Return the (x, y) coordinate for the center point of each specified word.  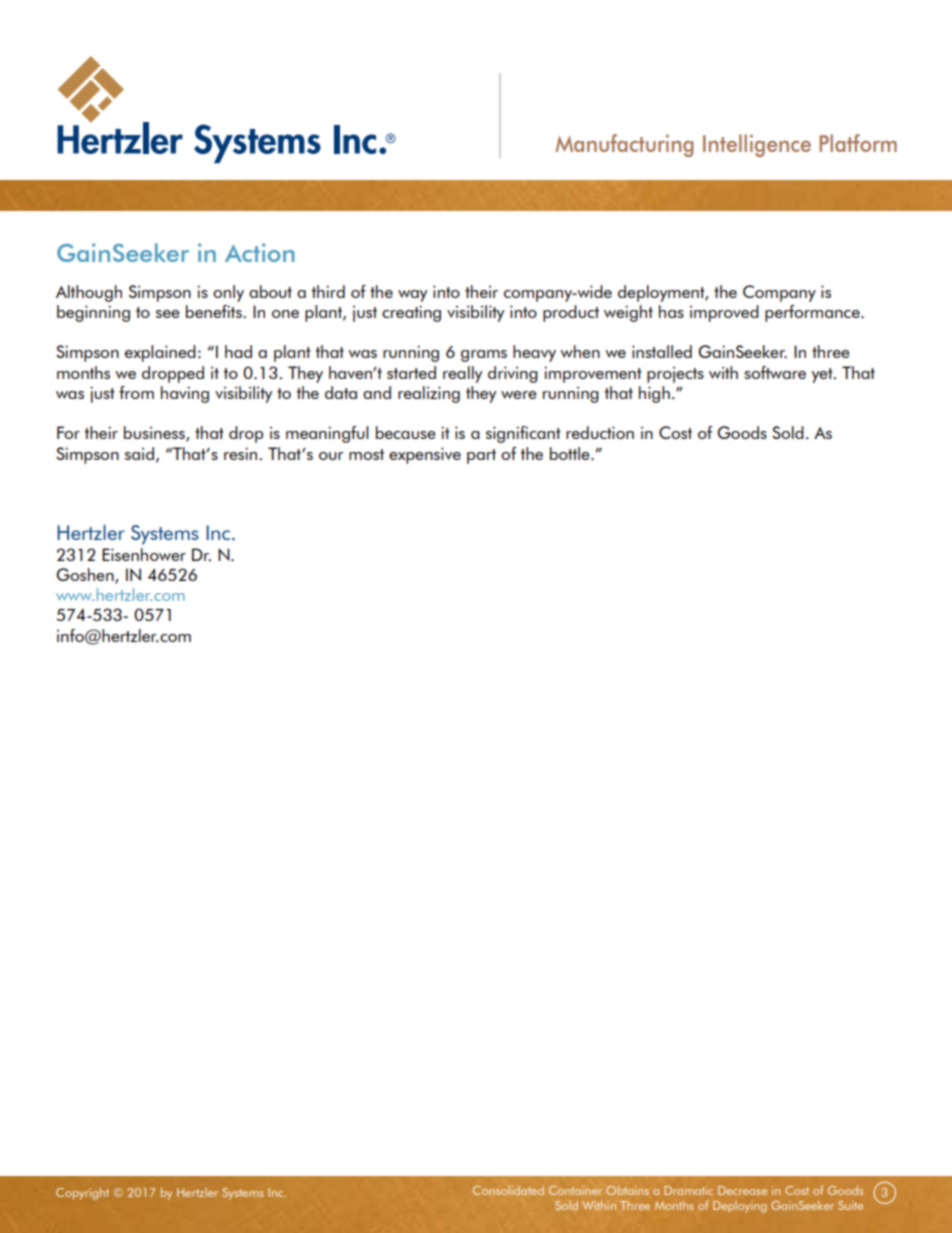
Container (575, 1190)
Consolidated (508, 1190)
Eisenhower (144, 554)
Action (260, 252)
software (775, 372)
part (481, 456)
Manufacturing (624, 145)
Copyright (82, 1194)
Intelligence (757, 145)
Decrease (742, 1190)
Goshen (86, 576)
